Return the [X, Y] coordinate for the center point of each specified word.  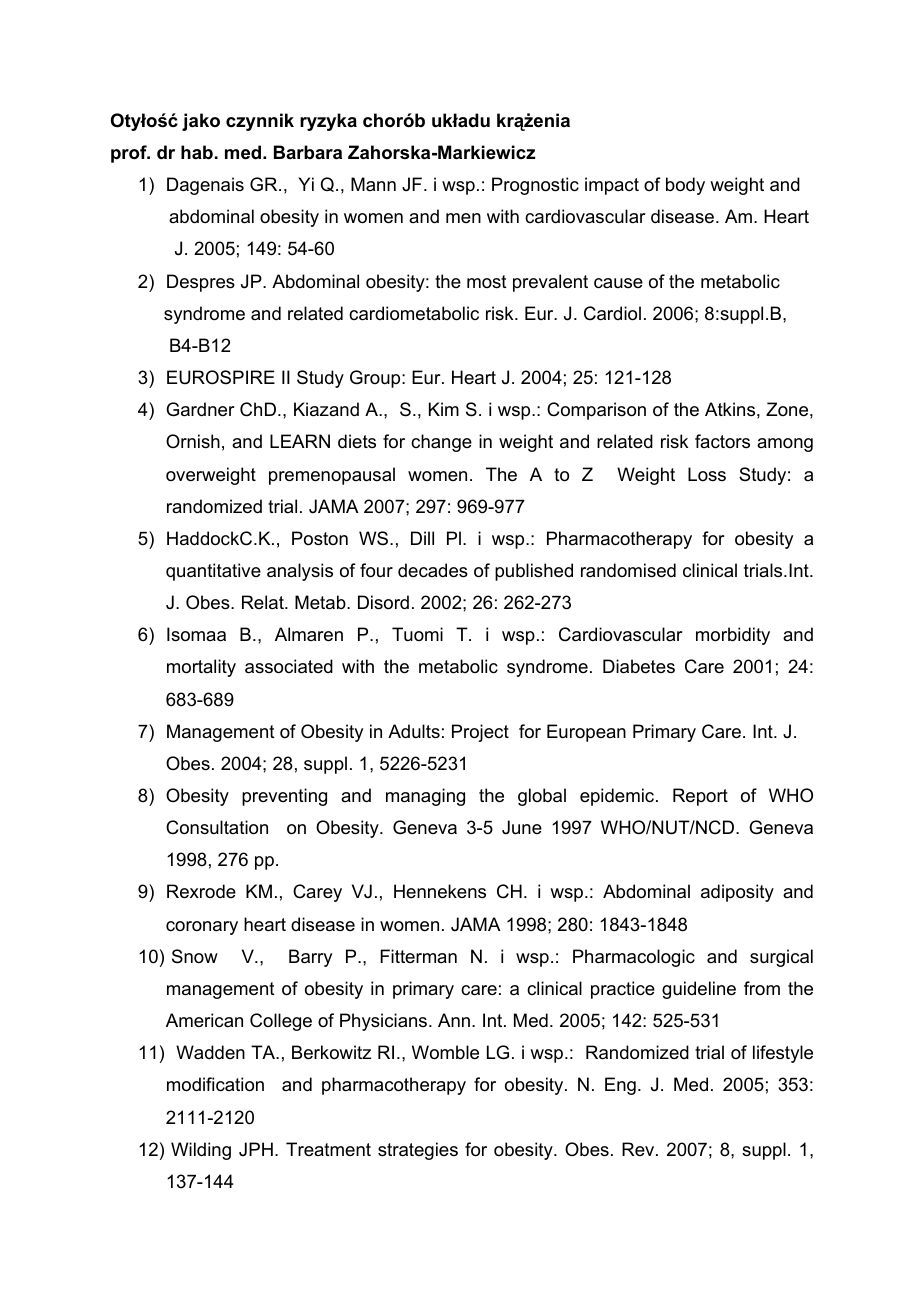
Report [700, 797]
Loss [707, 474]
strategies [418, 1151]
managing [425, 797]
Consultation [217, 827]
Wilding [201, 1151]
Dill [422, 538]
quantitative [213, 572]
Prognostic [535, 186]
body [685, 186]
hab [197, 152]
